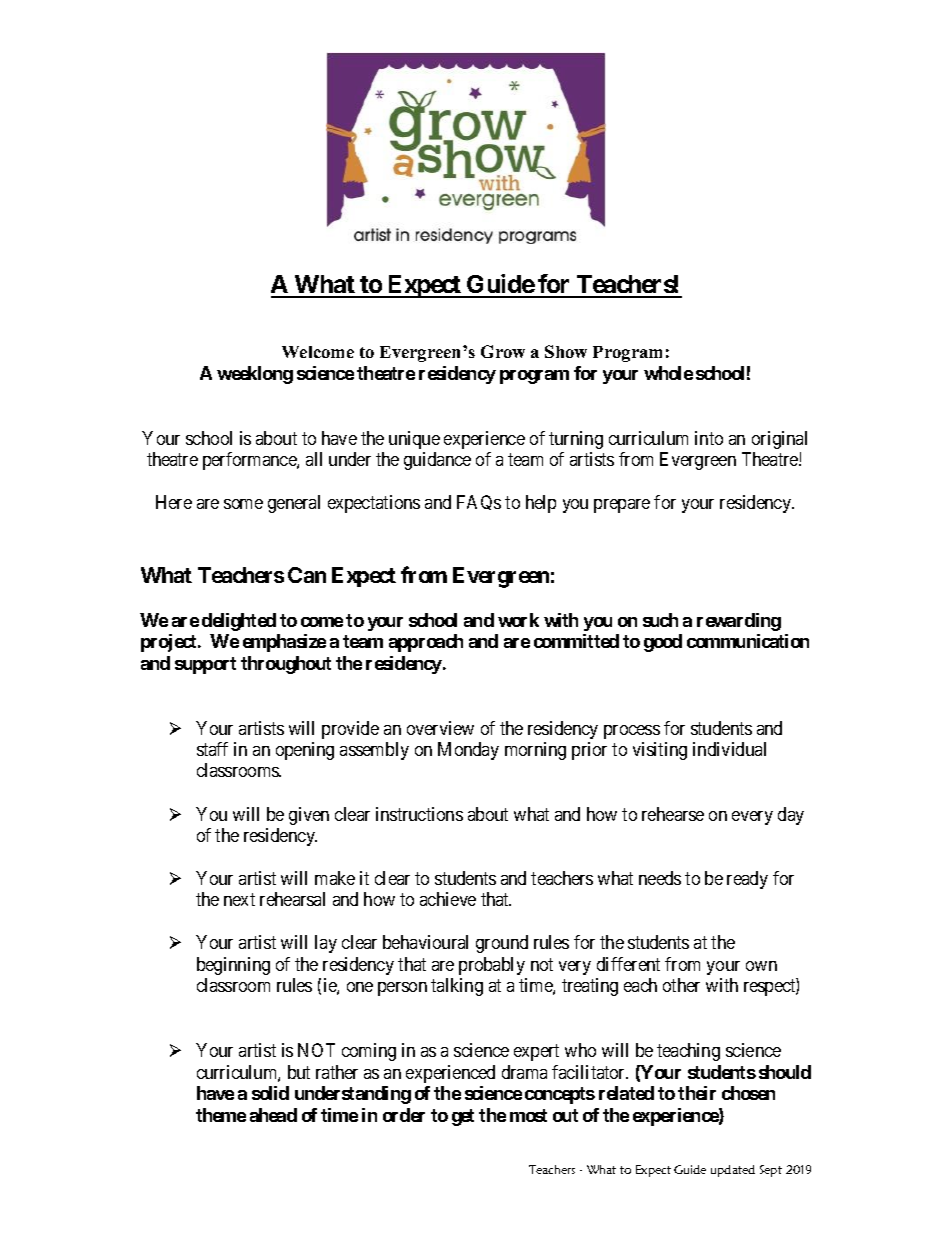 This image has width=952, height=1233. Describe the element at coordinates (729, 749) in the image. I see `individual` at that location.
